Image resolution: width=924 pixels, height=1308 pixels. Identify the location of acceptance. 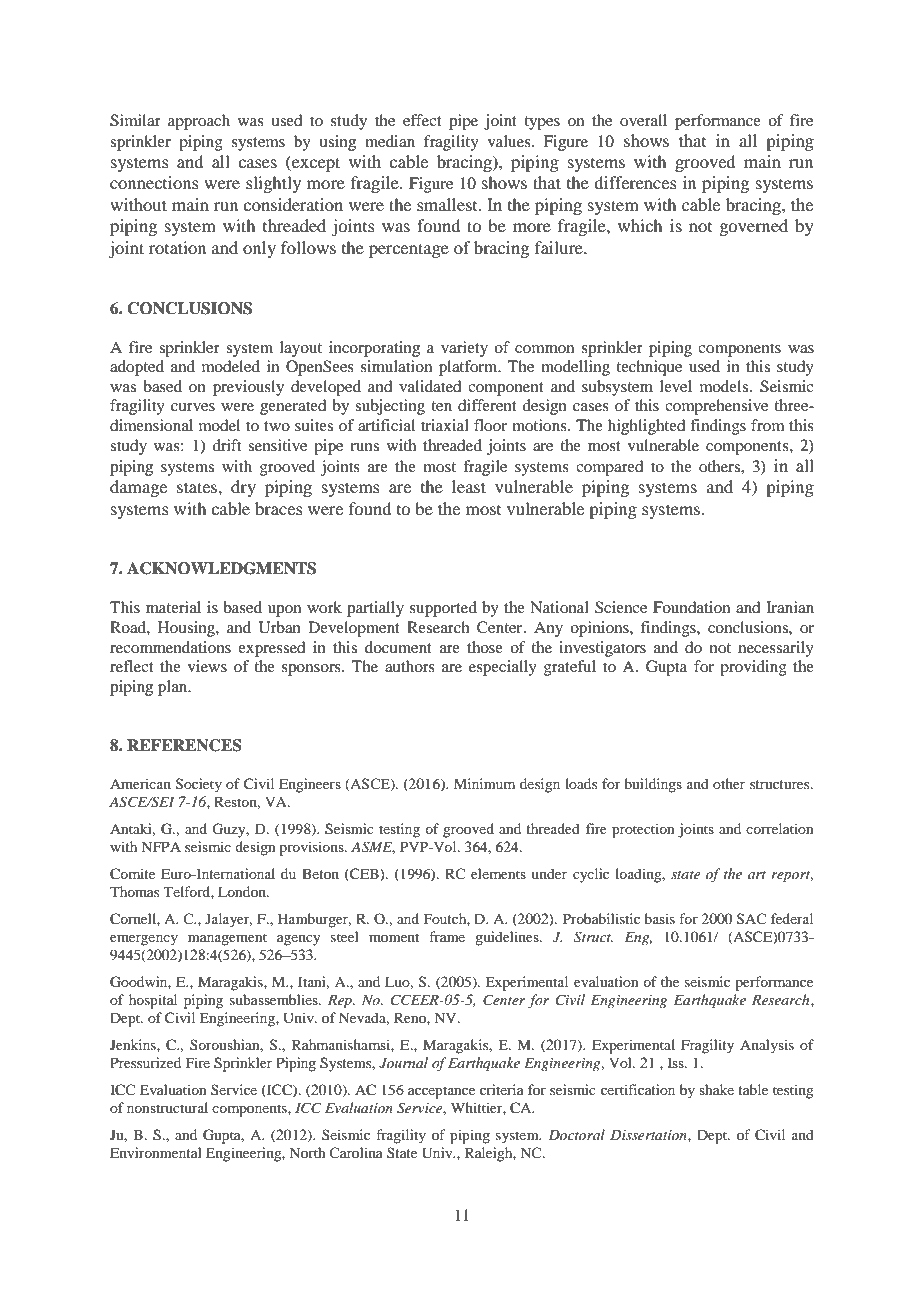
(441, 1092).
